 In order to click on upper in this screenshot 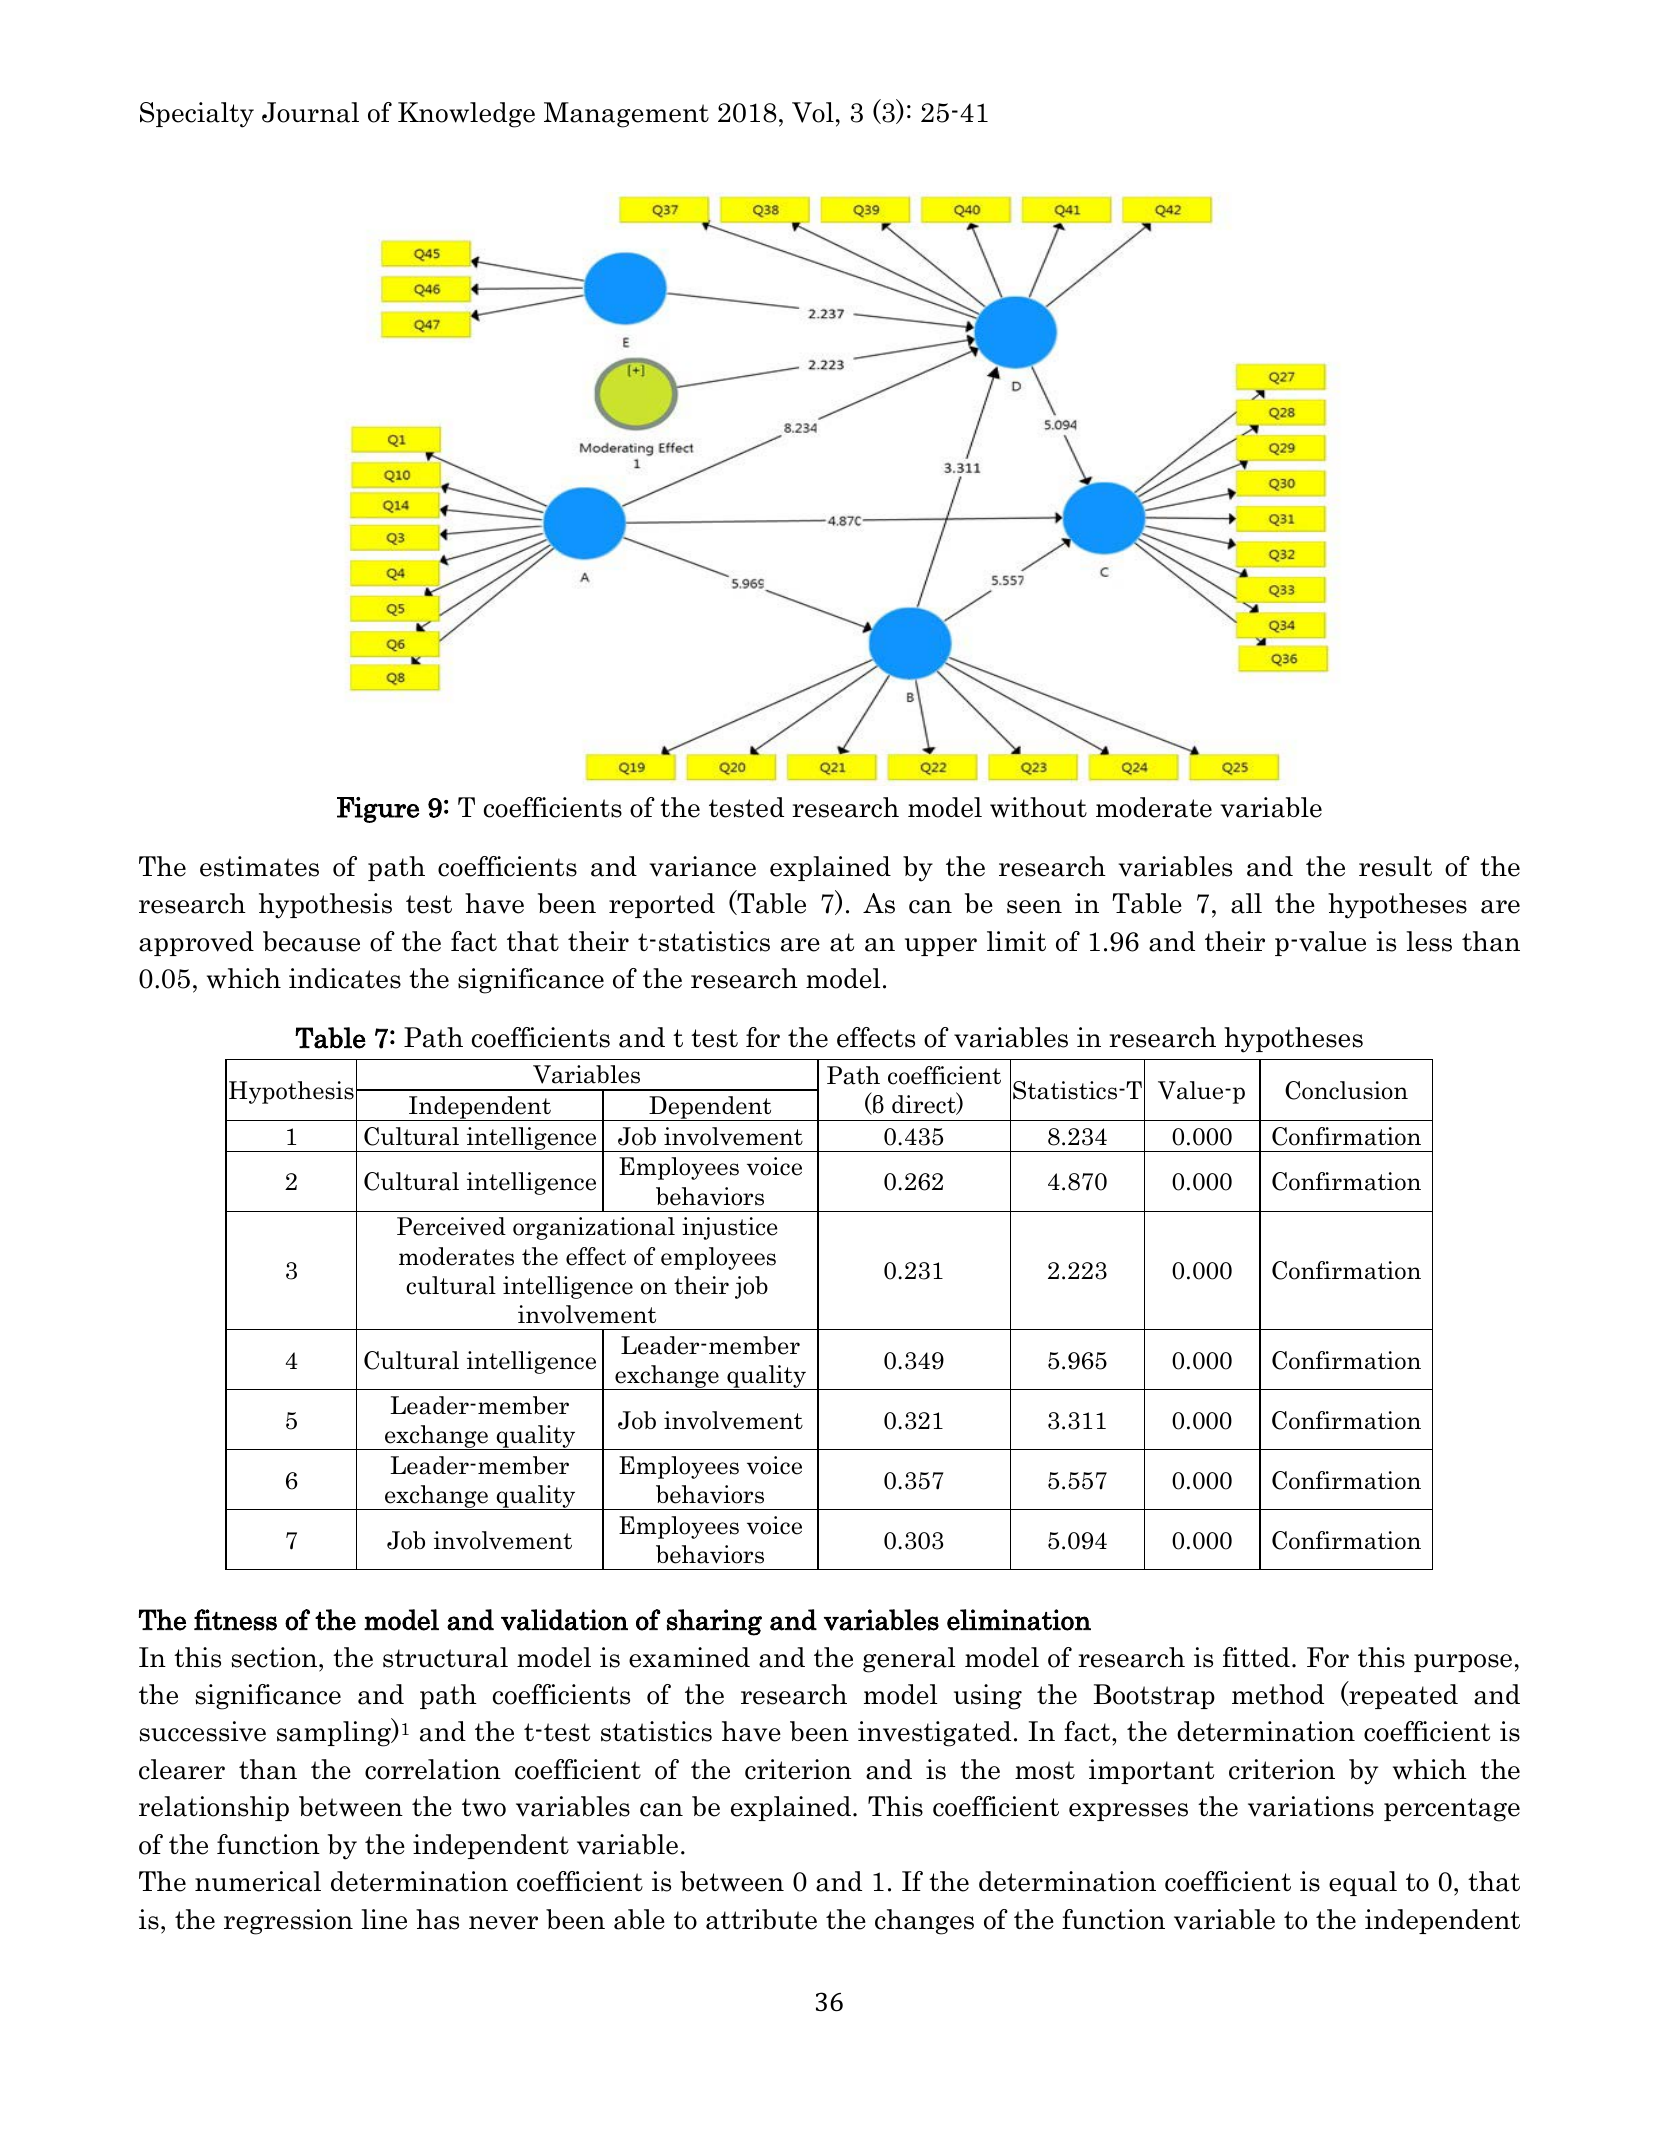, I will do `click(941, 947)`.
